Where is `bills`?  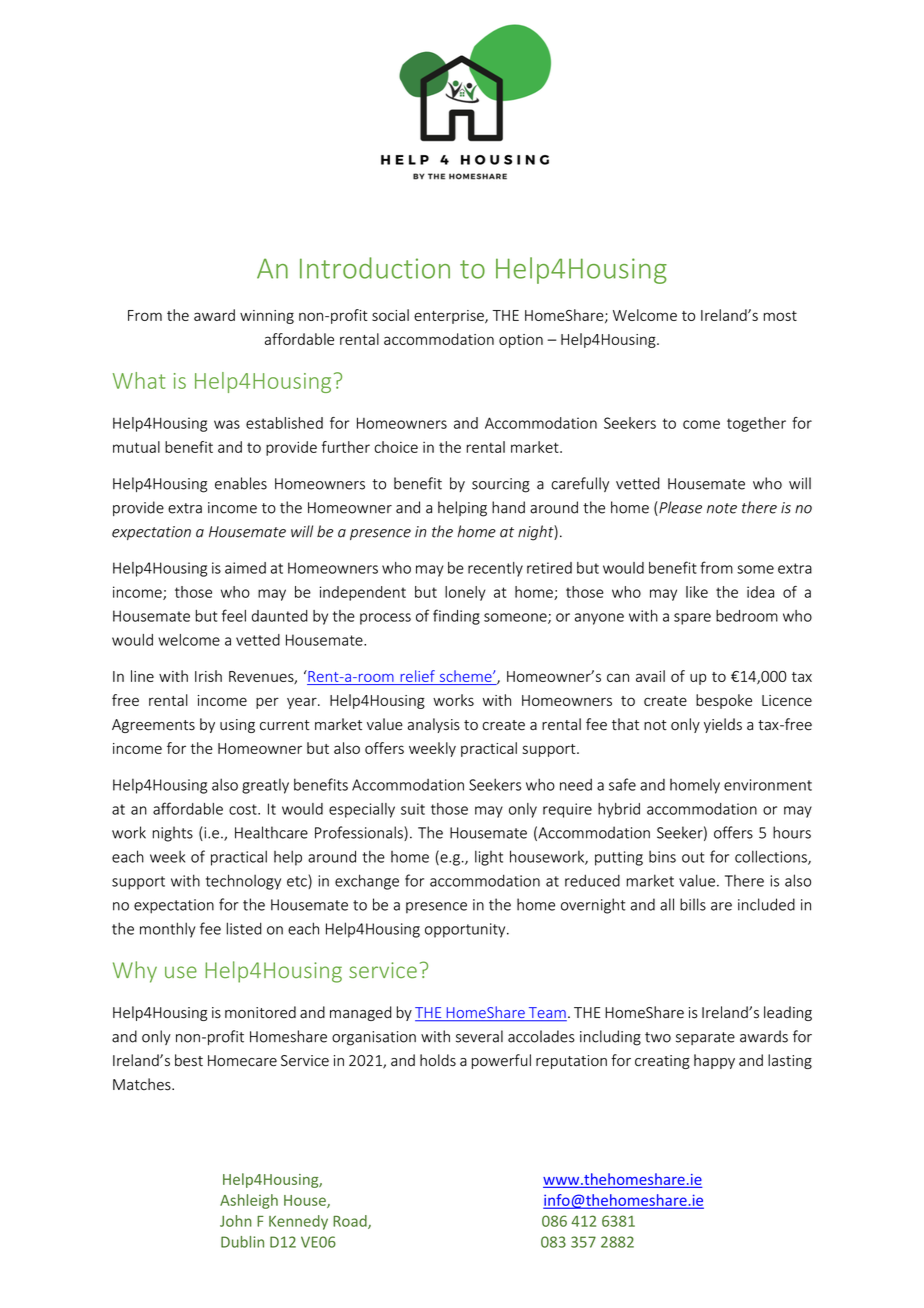 bills is located at coordinates (693, 904).
